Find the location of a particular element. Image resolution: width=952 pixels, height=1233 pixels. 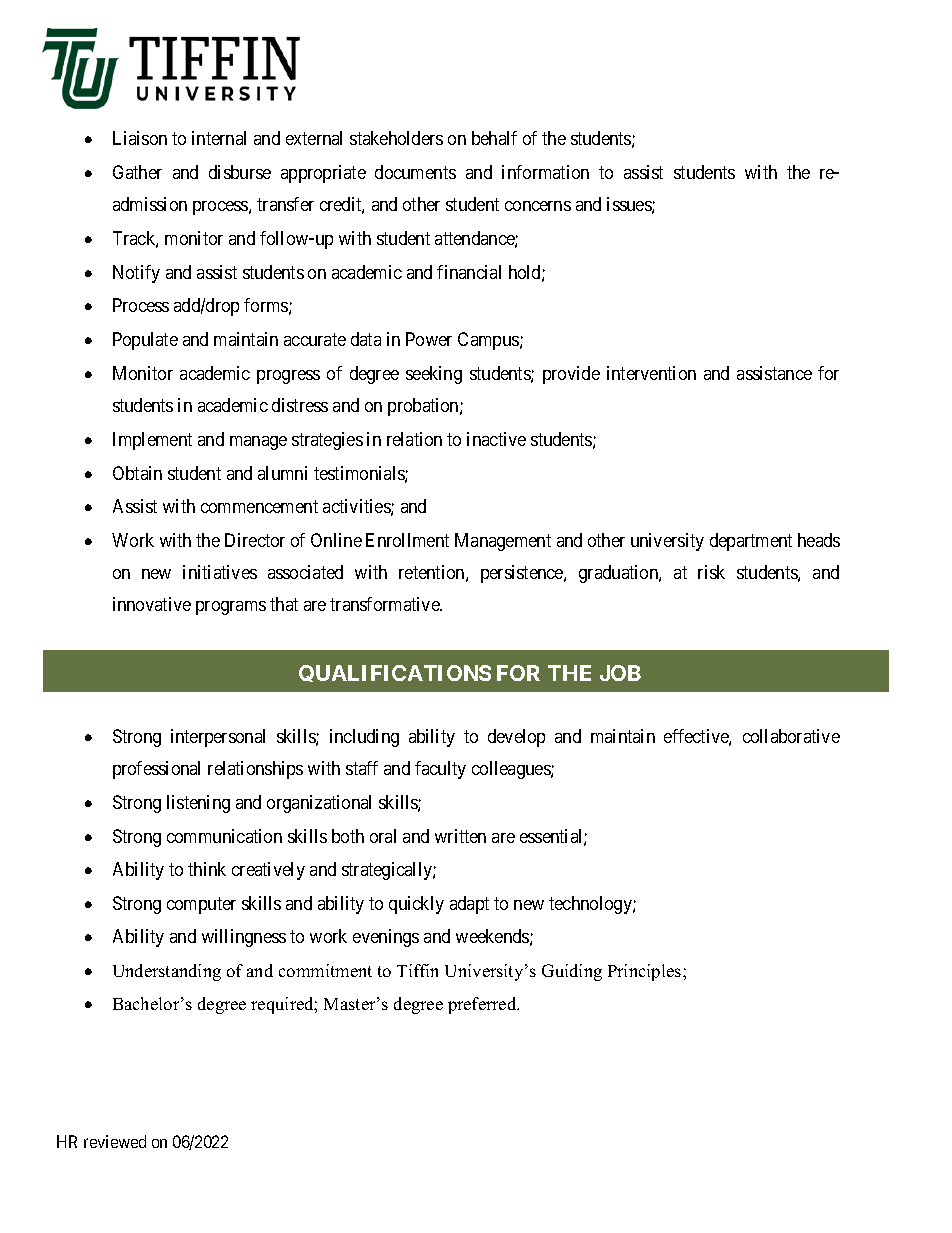

disburse is located at coordinates (240, 172).
